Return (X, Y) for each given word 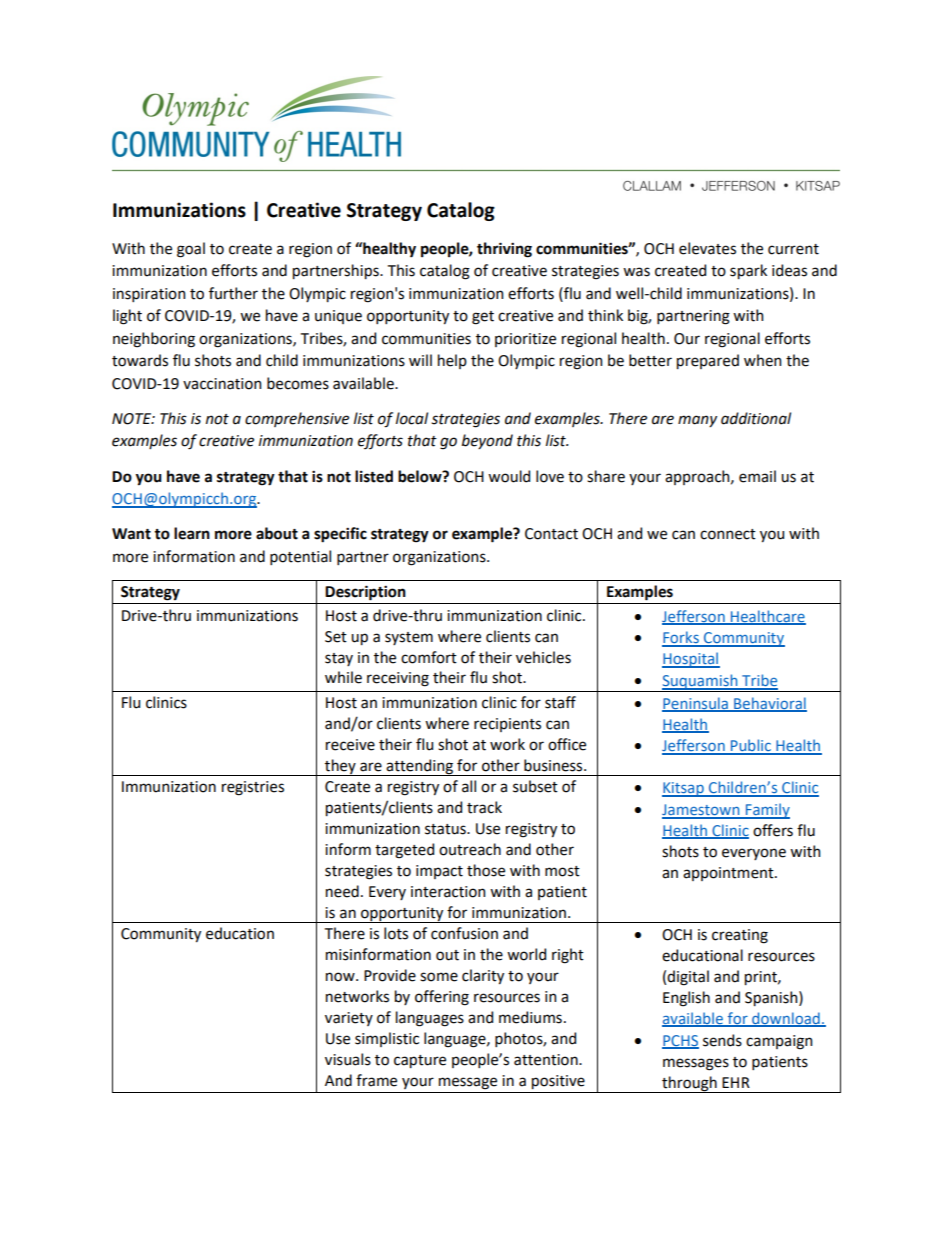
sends (722, 1040)
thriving (504, 250)
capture (420, 1061)
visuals (348, 1059)
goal (191, 250)
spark (748, 271)
